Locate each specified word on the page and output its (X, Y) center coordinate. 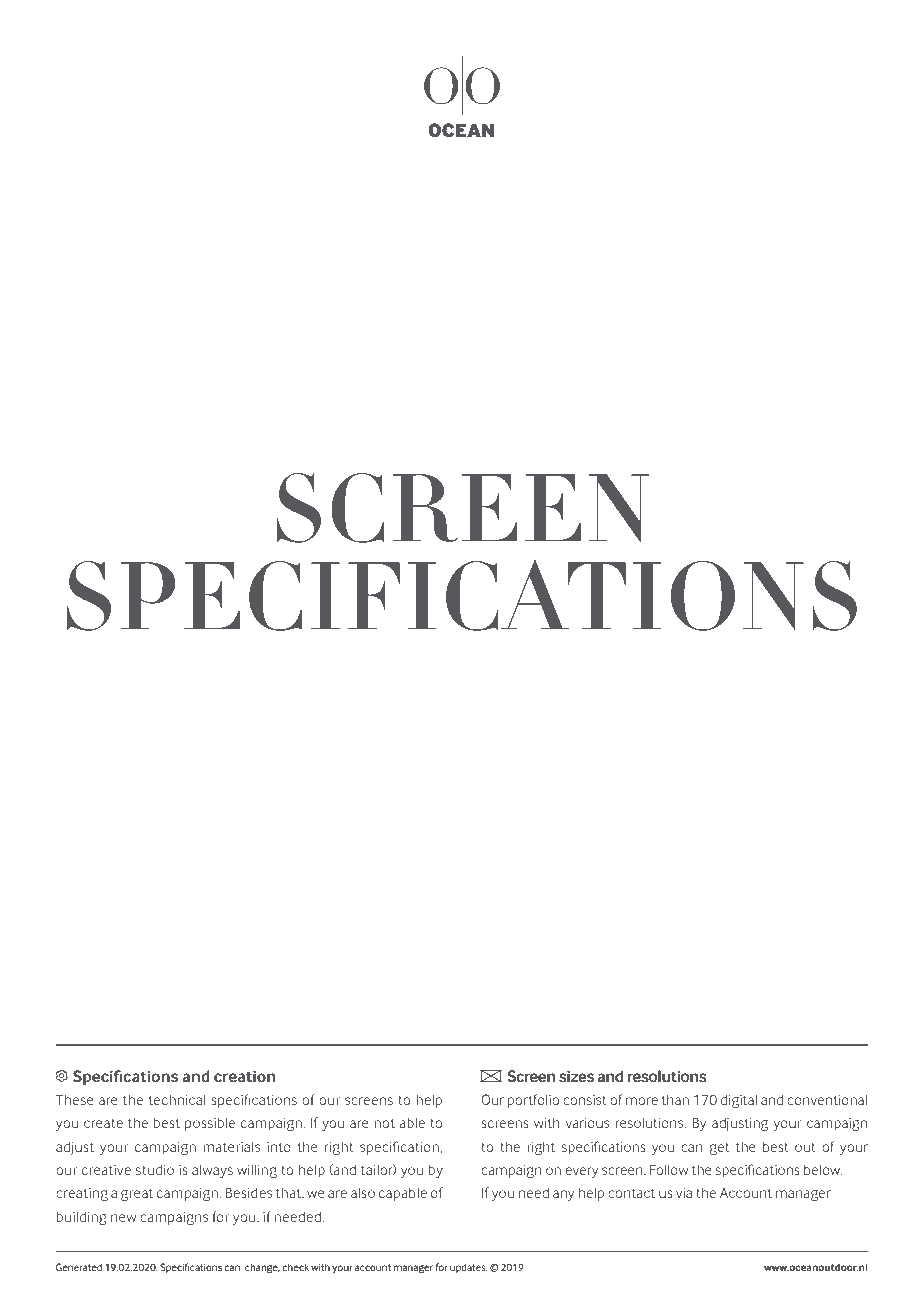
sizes (576, 1076)
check (295, 1267)
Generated (79, 1267)
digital (739, 1101)
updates (469, 1268)
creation (245, 1076)
